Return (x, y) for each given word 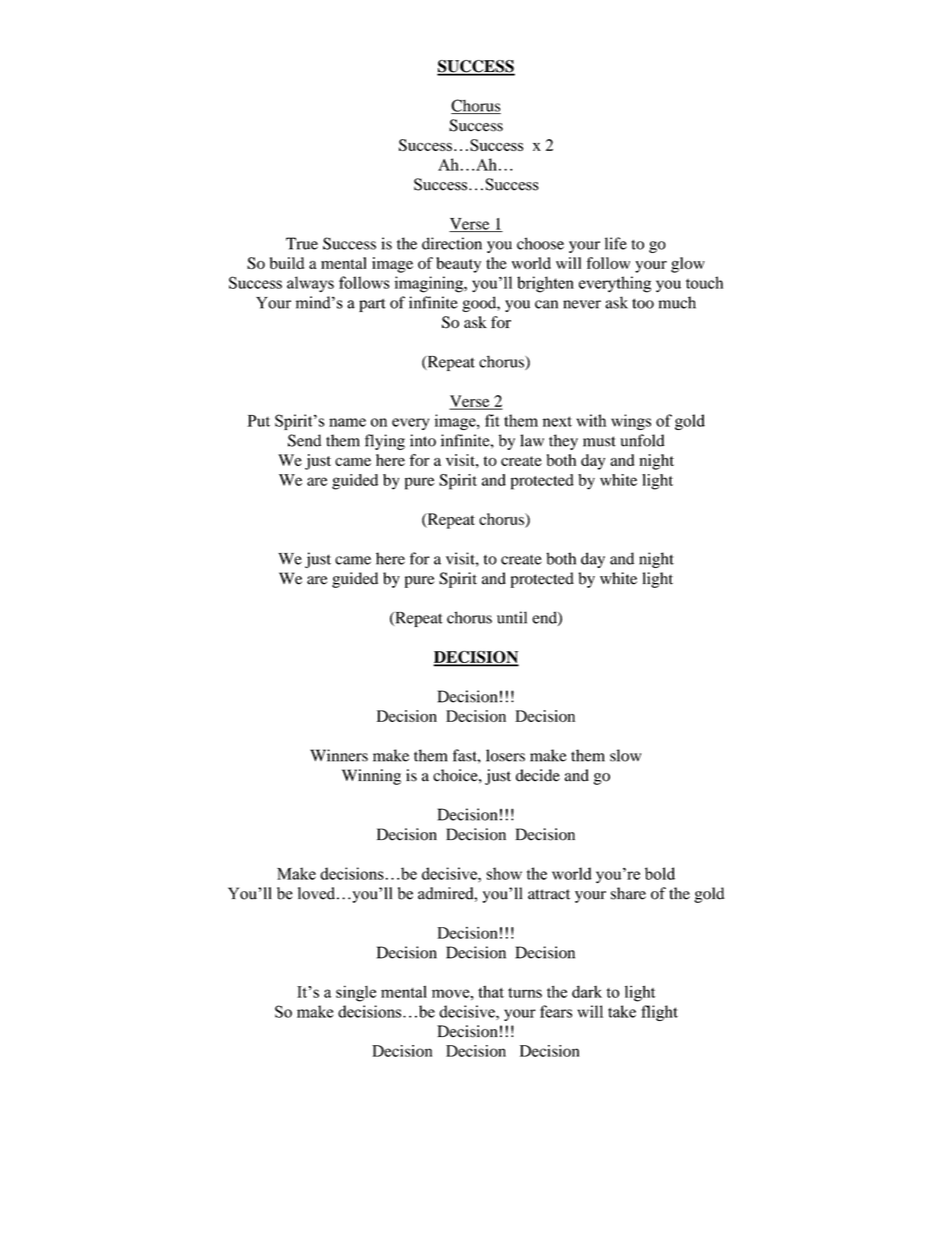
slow (625, 755)
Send (304, 440)
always (310, 284)
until (512, 617)
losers (505, 755)
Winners (339, 755)
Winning (371, 777)
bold (660, 873)
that (491, 991)
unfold (643, 440)
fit (492, 420)
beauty (458, 265)
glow (688, 265)
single (356, 993)
